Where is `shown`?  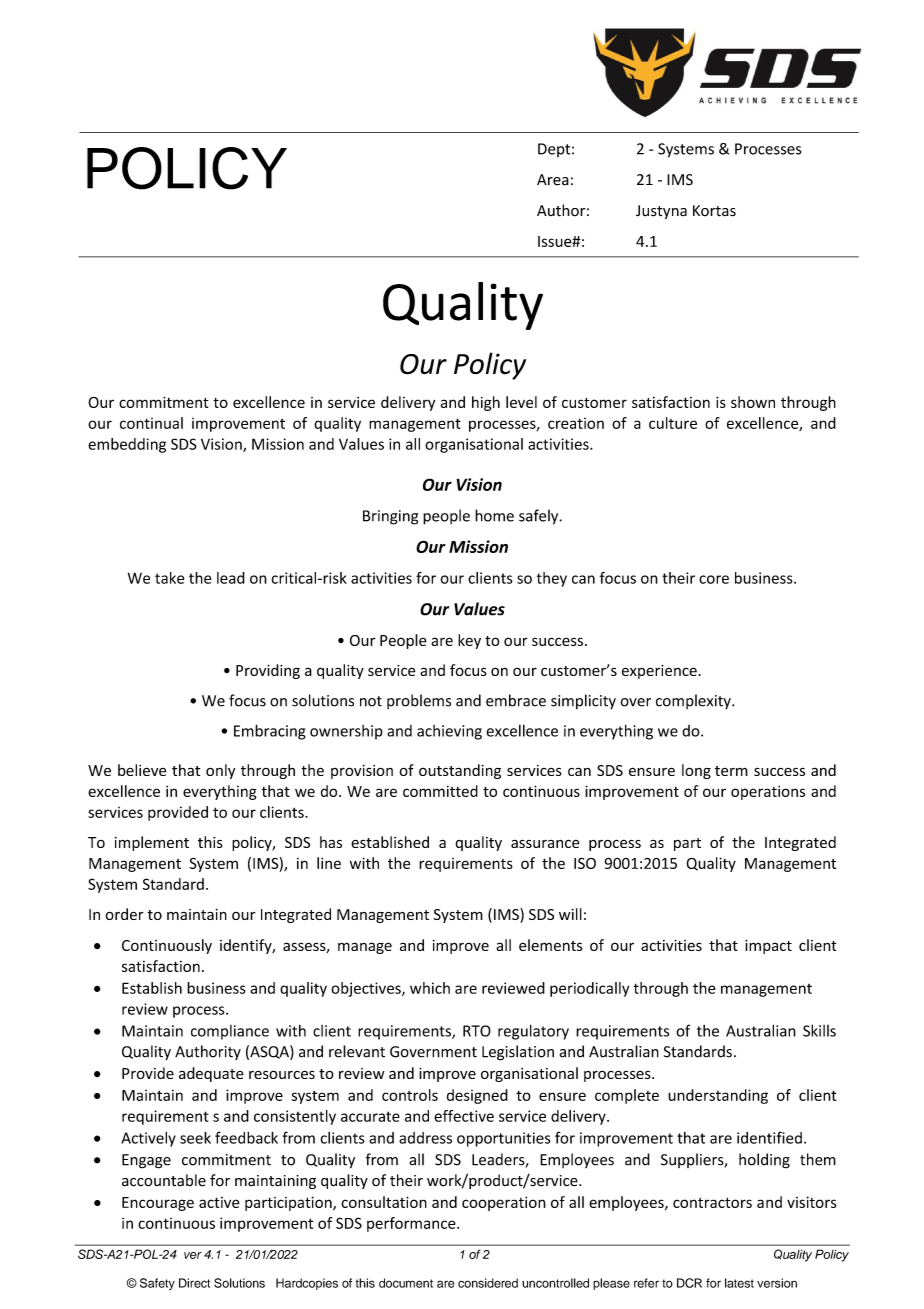
shown is located at coordinates (753, 402).
